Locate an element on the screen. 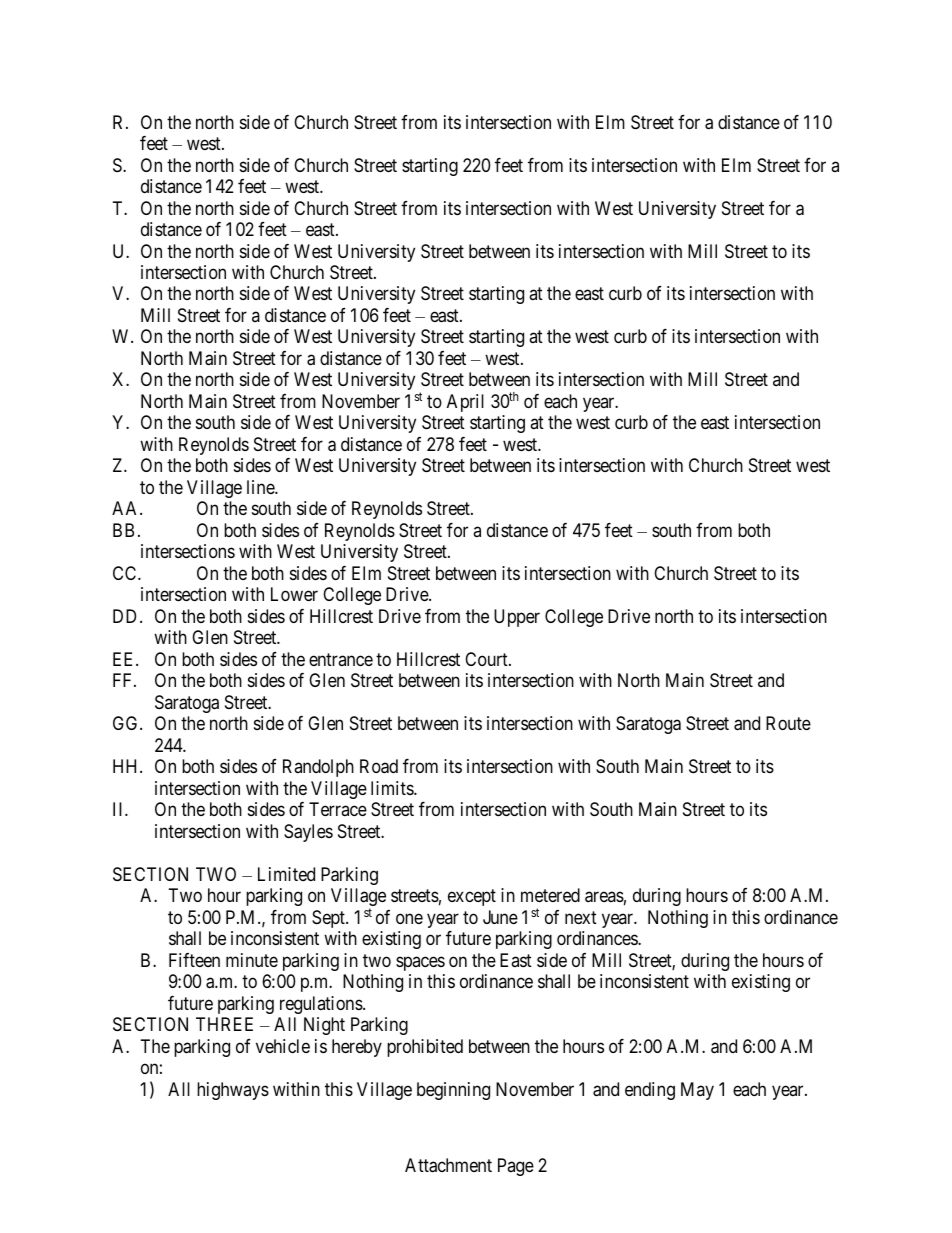 This screenshot has width=952, height=1233. Randolph is located at coordinates (318, 768).
